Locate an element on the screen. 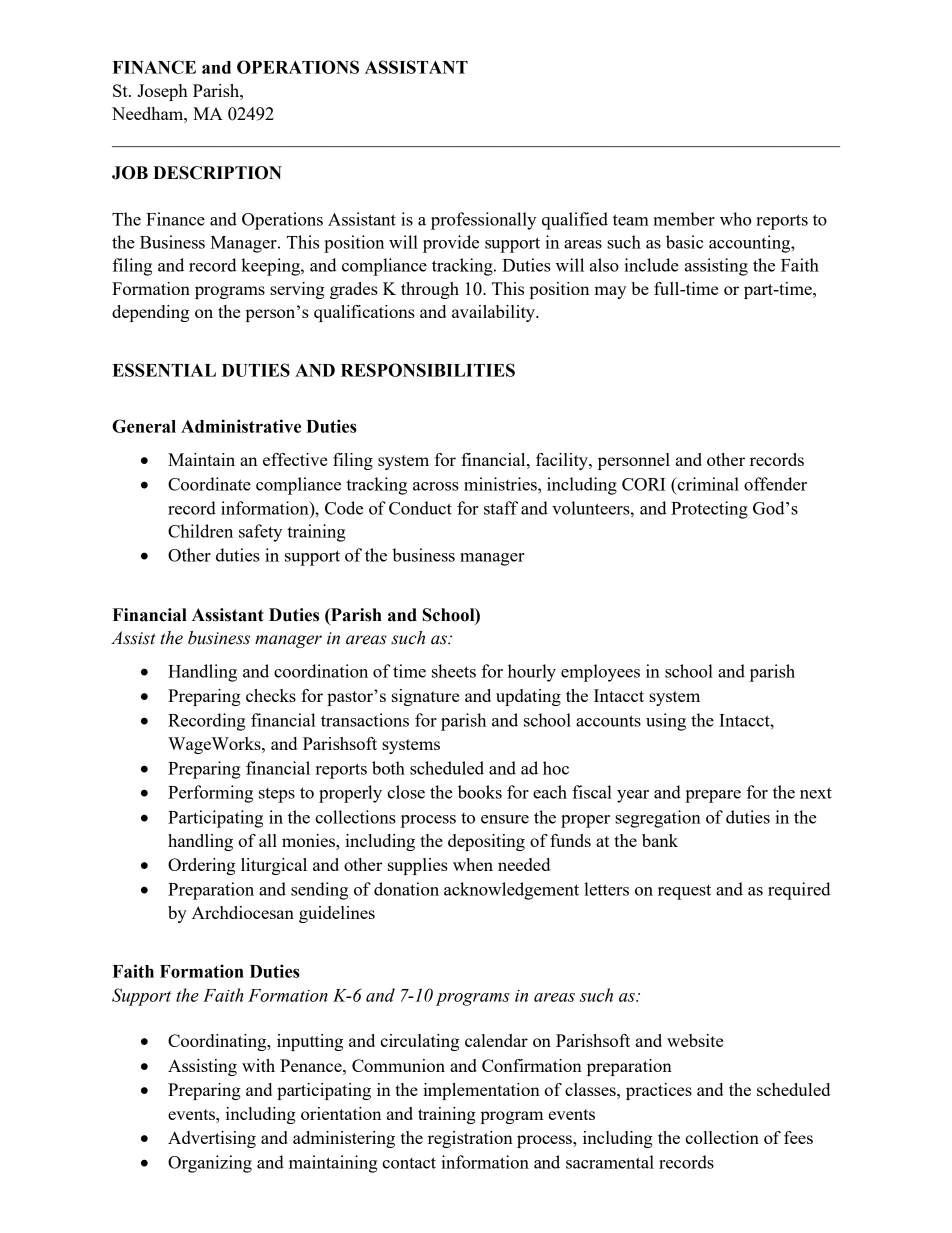 Image resolution: width=952 pixels, height=1233 pixels. DESCRIPTION is located at coordinates (217, 173).
